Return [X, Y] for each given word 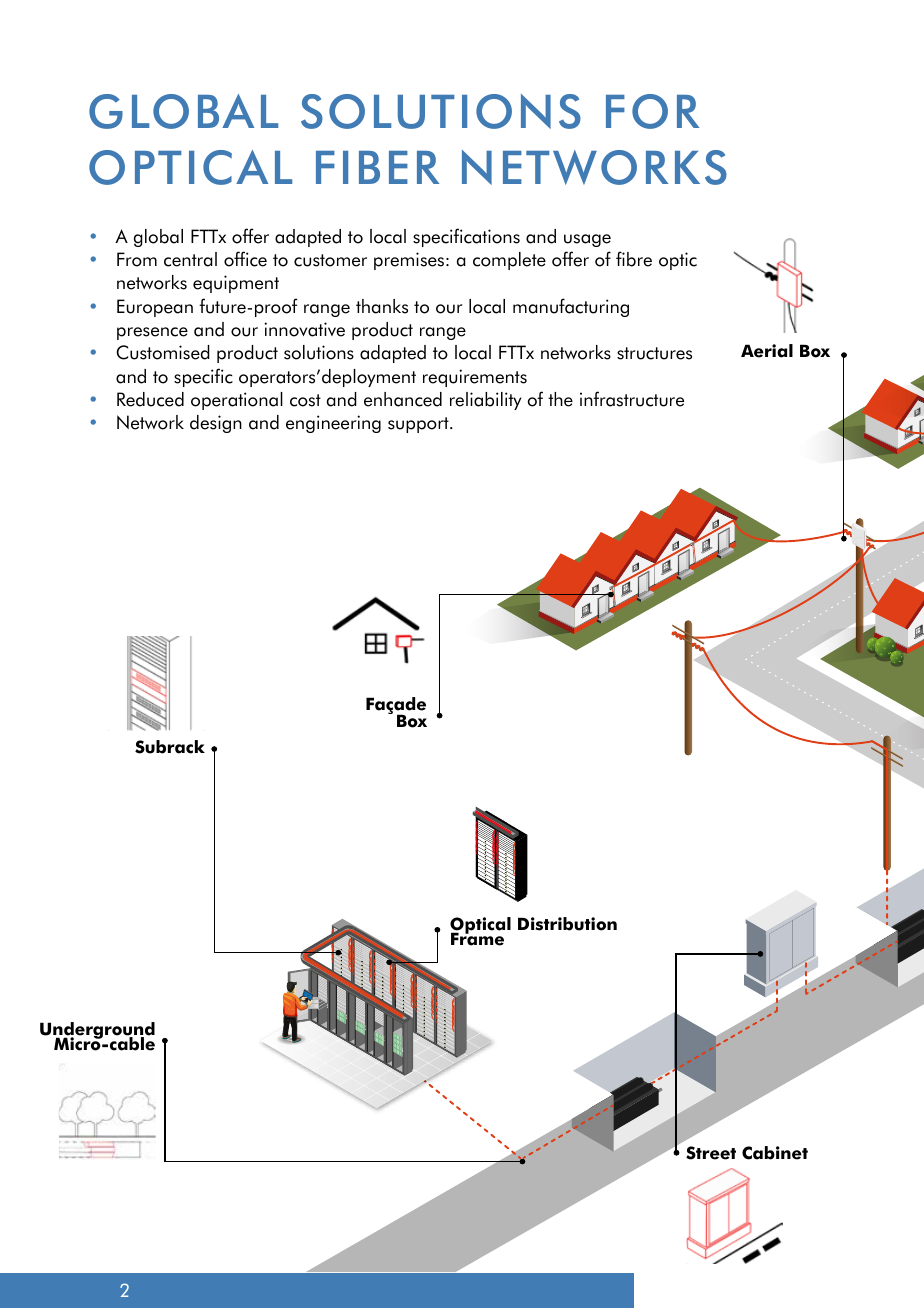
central [190, 259]
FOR [652, 111]
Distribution [567, 924]
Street [711, 1153]
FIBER [377, 167]
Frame [477, 938]
